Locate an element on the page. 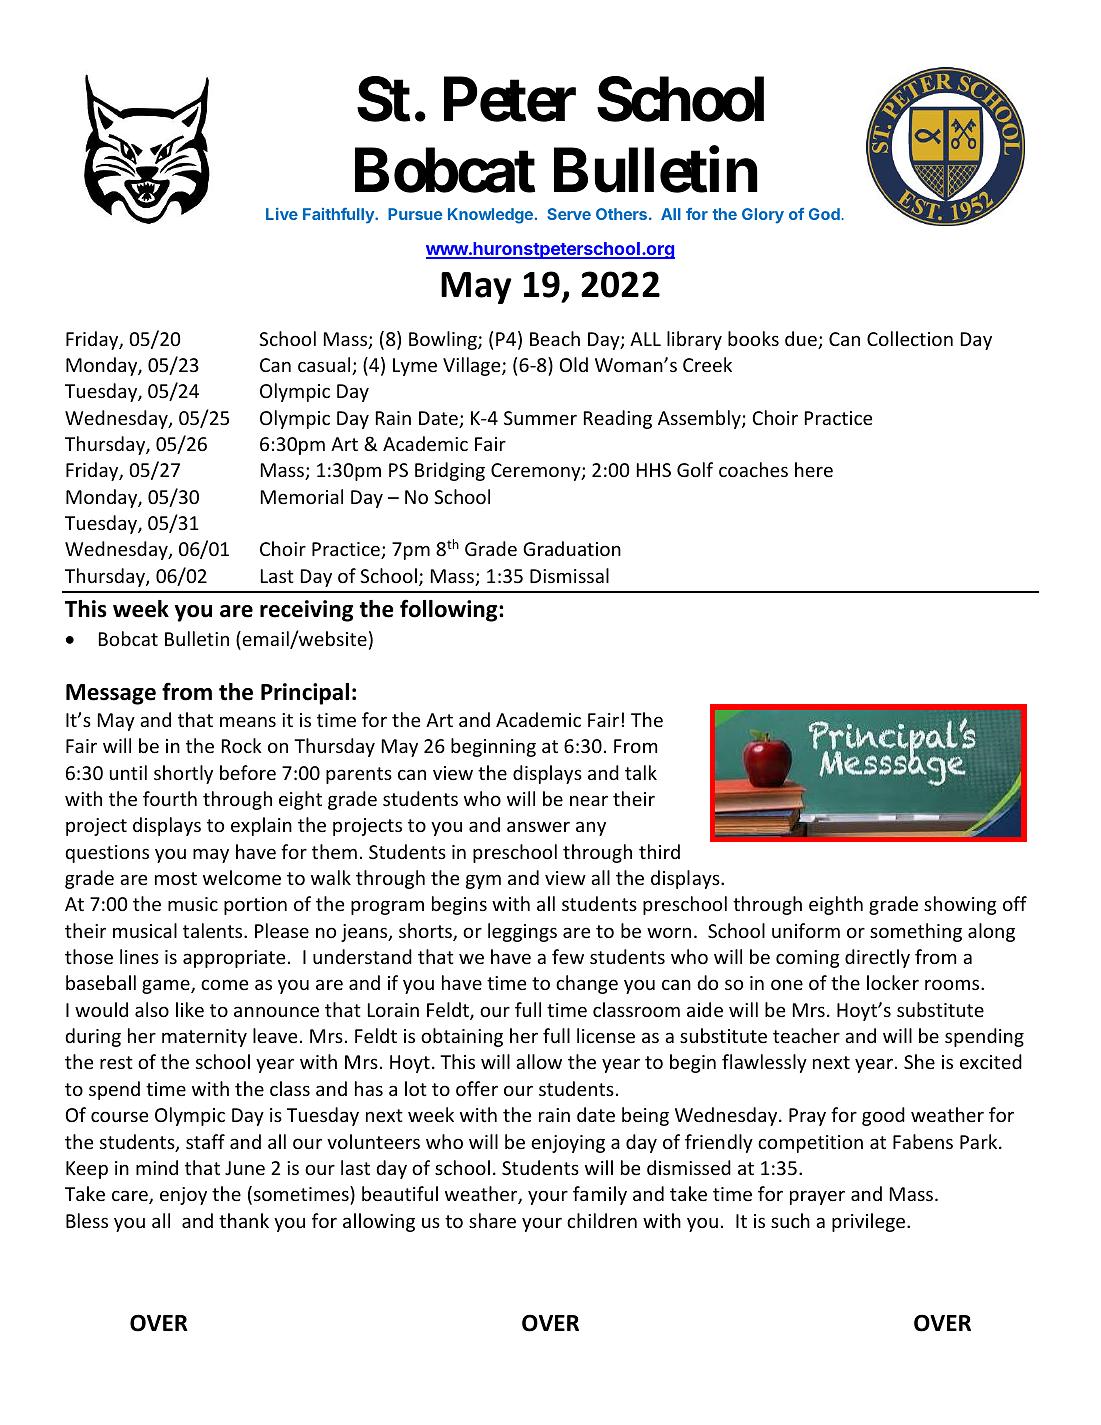 Image resolution: width=1101 pixels, height=1425 pixels. Live is located at coordinates (282, 214).
